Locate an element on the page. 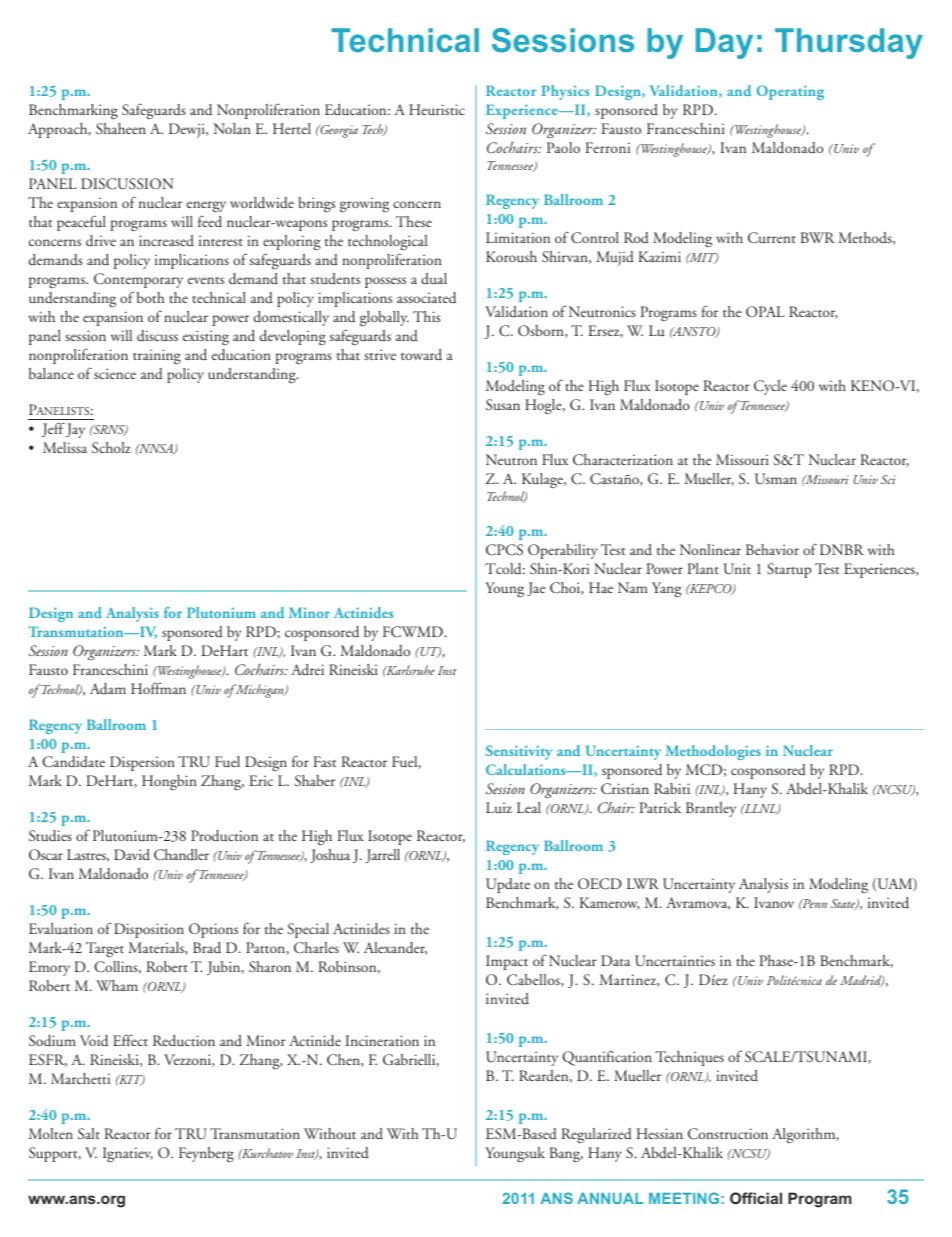 Image resolution: width=952 pixels, height=1237 pixels. Heuristic is located at coordinates (437, 110).
